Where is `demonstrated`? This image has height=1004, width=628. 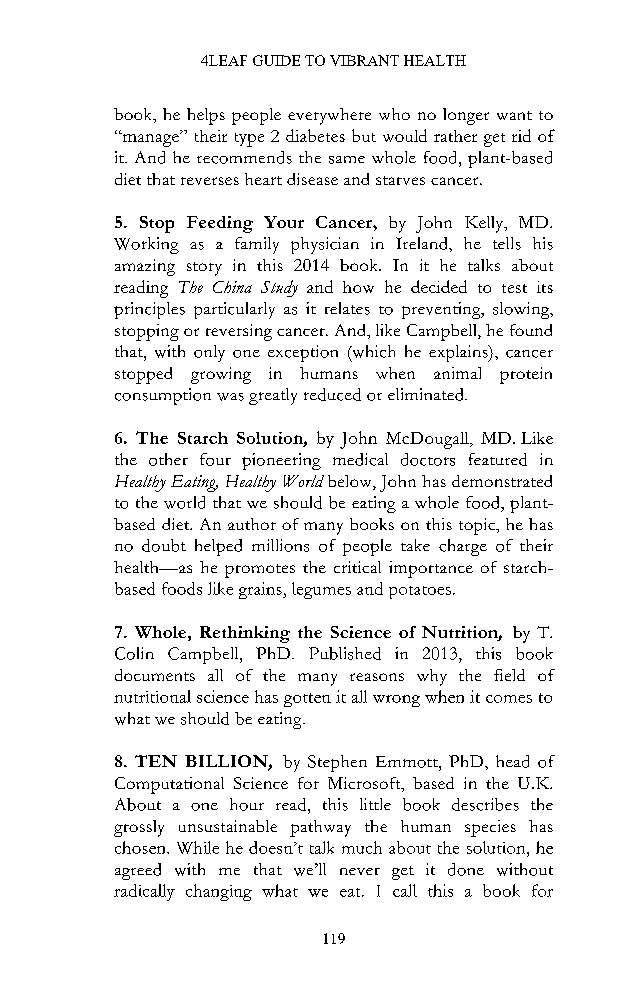 demonstrated is located at coordinates (502, 481).
